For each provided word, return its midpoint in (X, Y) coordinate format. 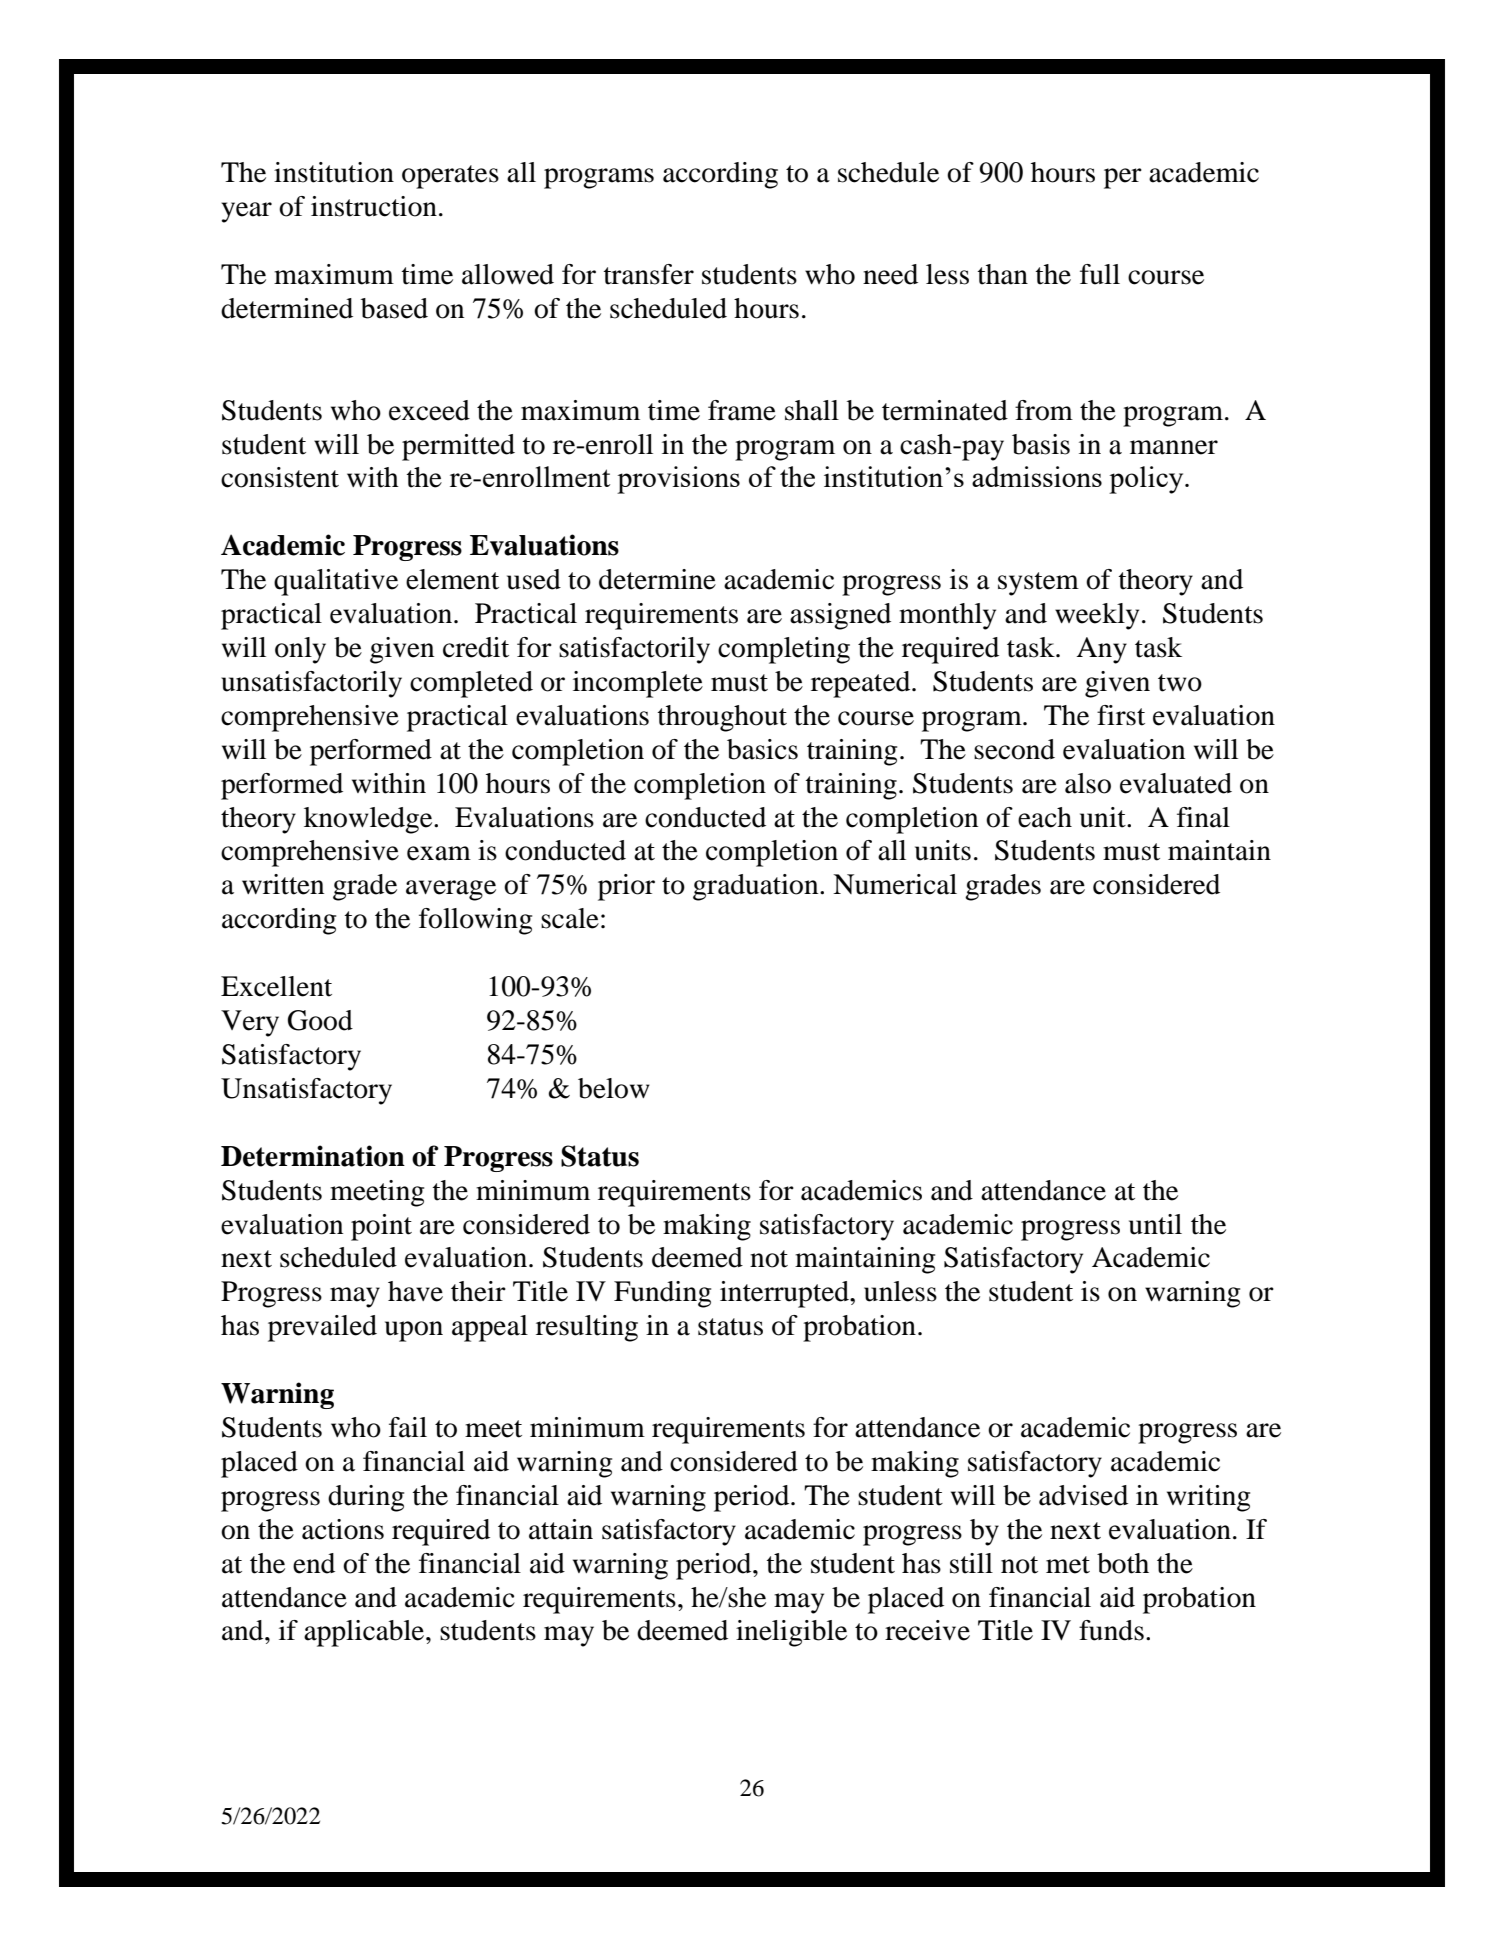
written (283, 884)
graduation (757, 887)
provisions (678, 480)
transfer (648, 274)
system (1038, 584)
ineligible (791, 1633)
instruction (374, 206)
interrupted (785, 1294)
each (1045, 817)
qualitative (336, 582)
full (1100, 274)
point (381, 1227)
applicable (365, 1633)
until (1155, 1224)
